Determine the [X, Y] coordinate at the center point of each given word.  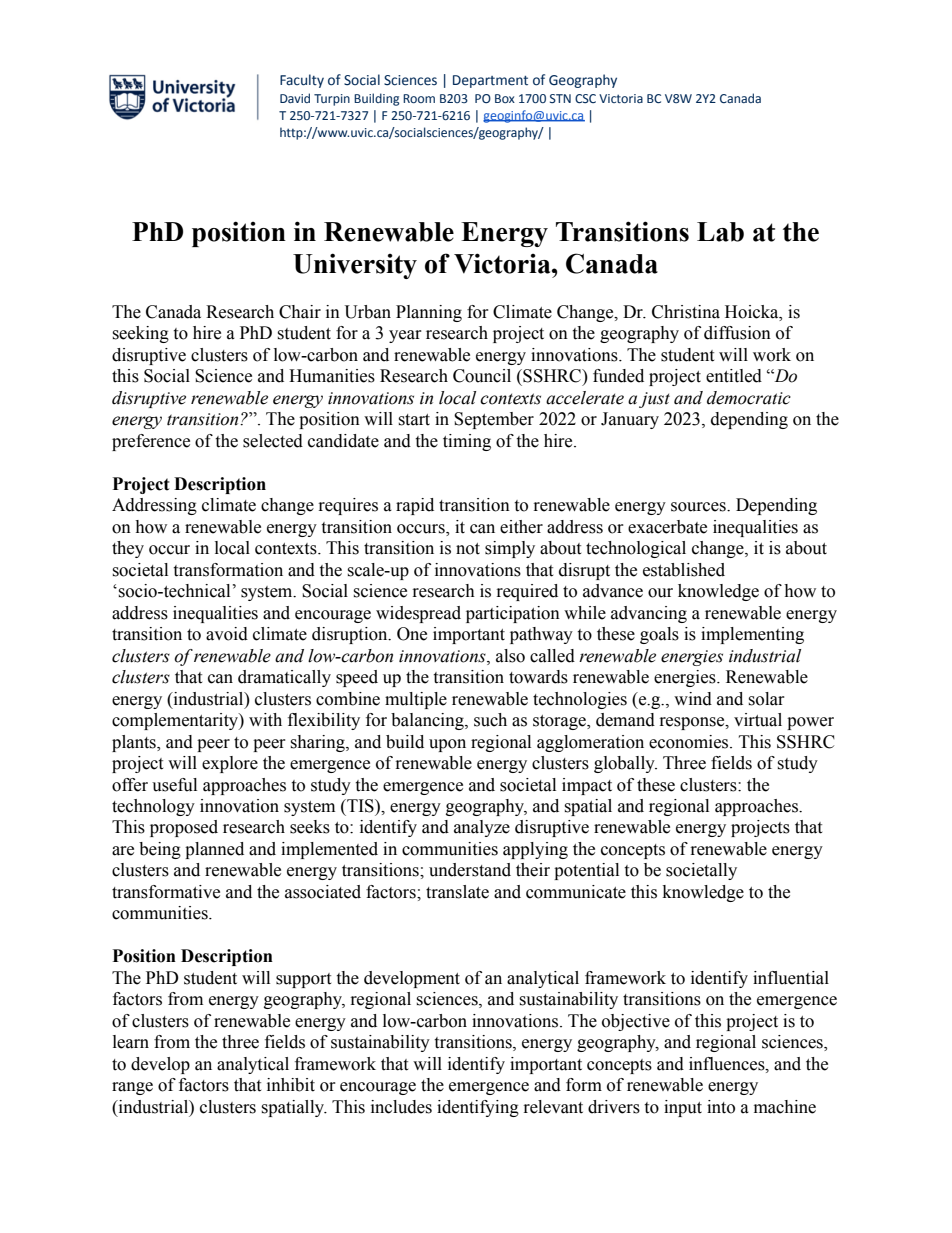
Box [505, 98]
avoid [227, 634]
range [132, 1088]
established [684, 570]
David [295, 98]
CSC [585, 98]
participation [513, 614]
